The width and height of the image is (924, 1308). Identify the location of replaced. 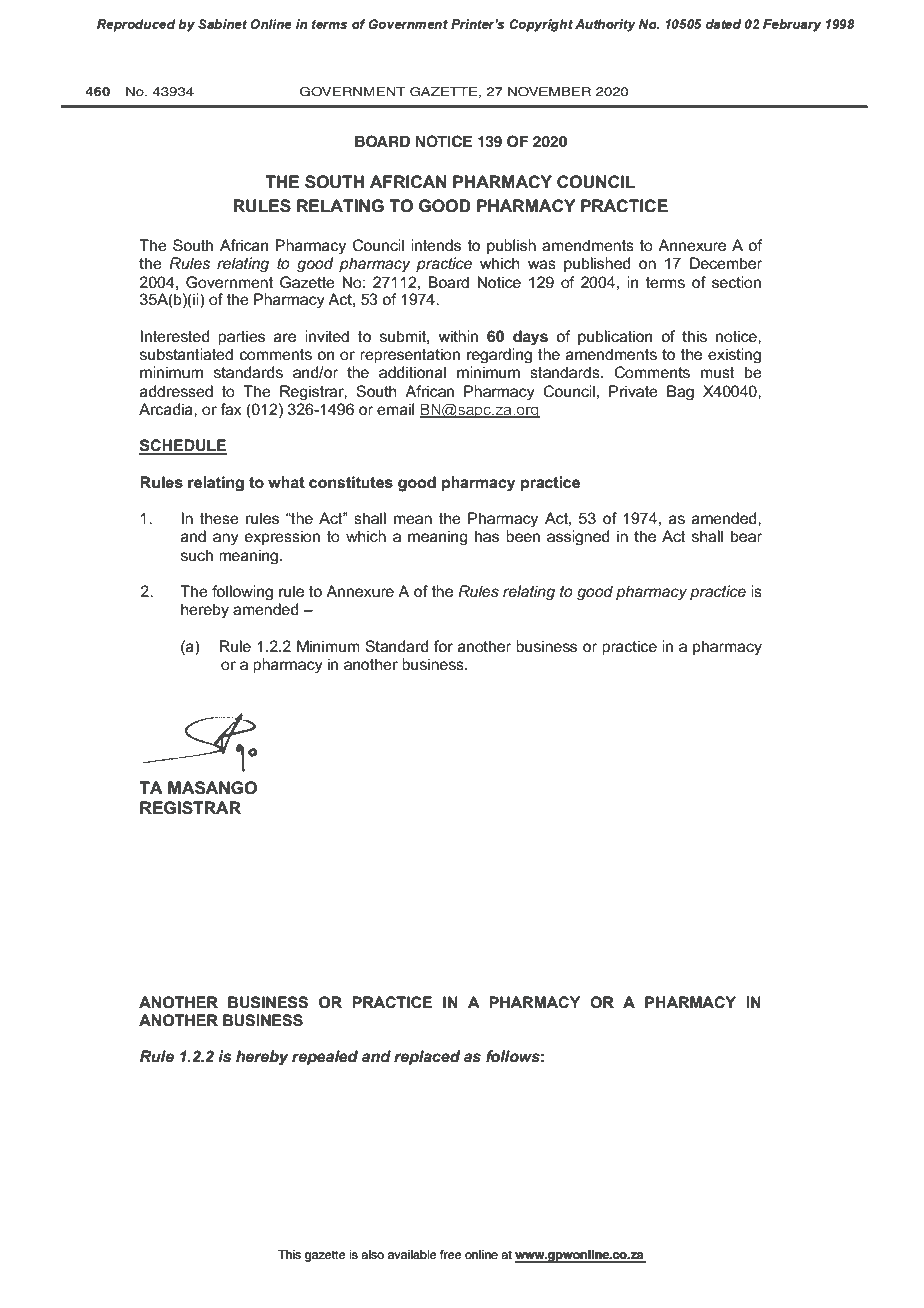
(427, 1057).
